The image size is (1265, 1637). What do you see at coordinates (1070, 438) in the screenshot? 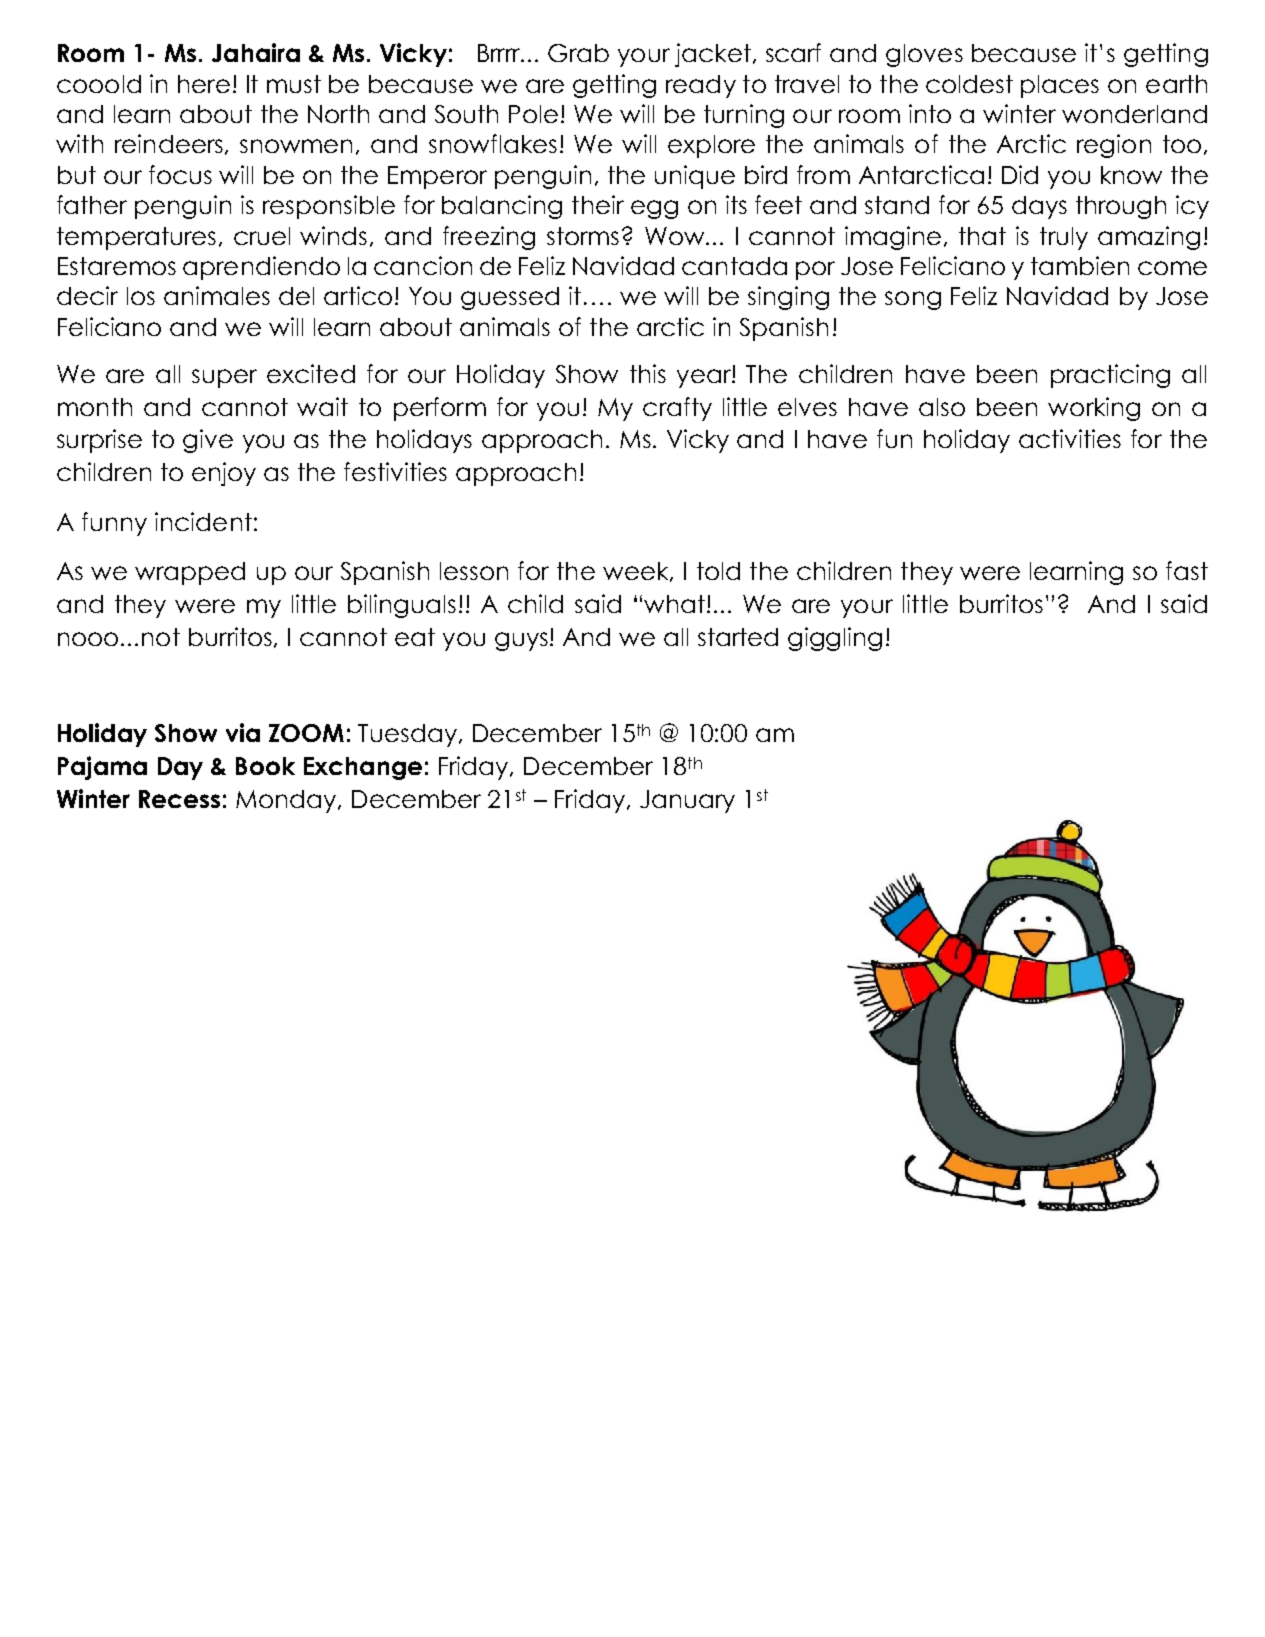
I see `activities` at bounding box center [1070, 438].
